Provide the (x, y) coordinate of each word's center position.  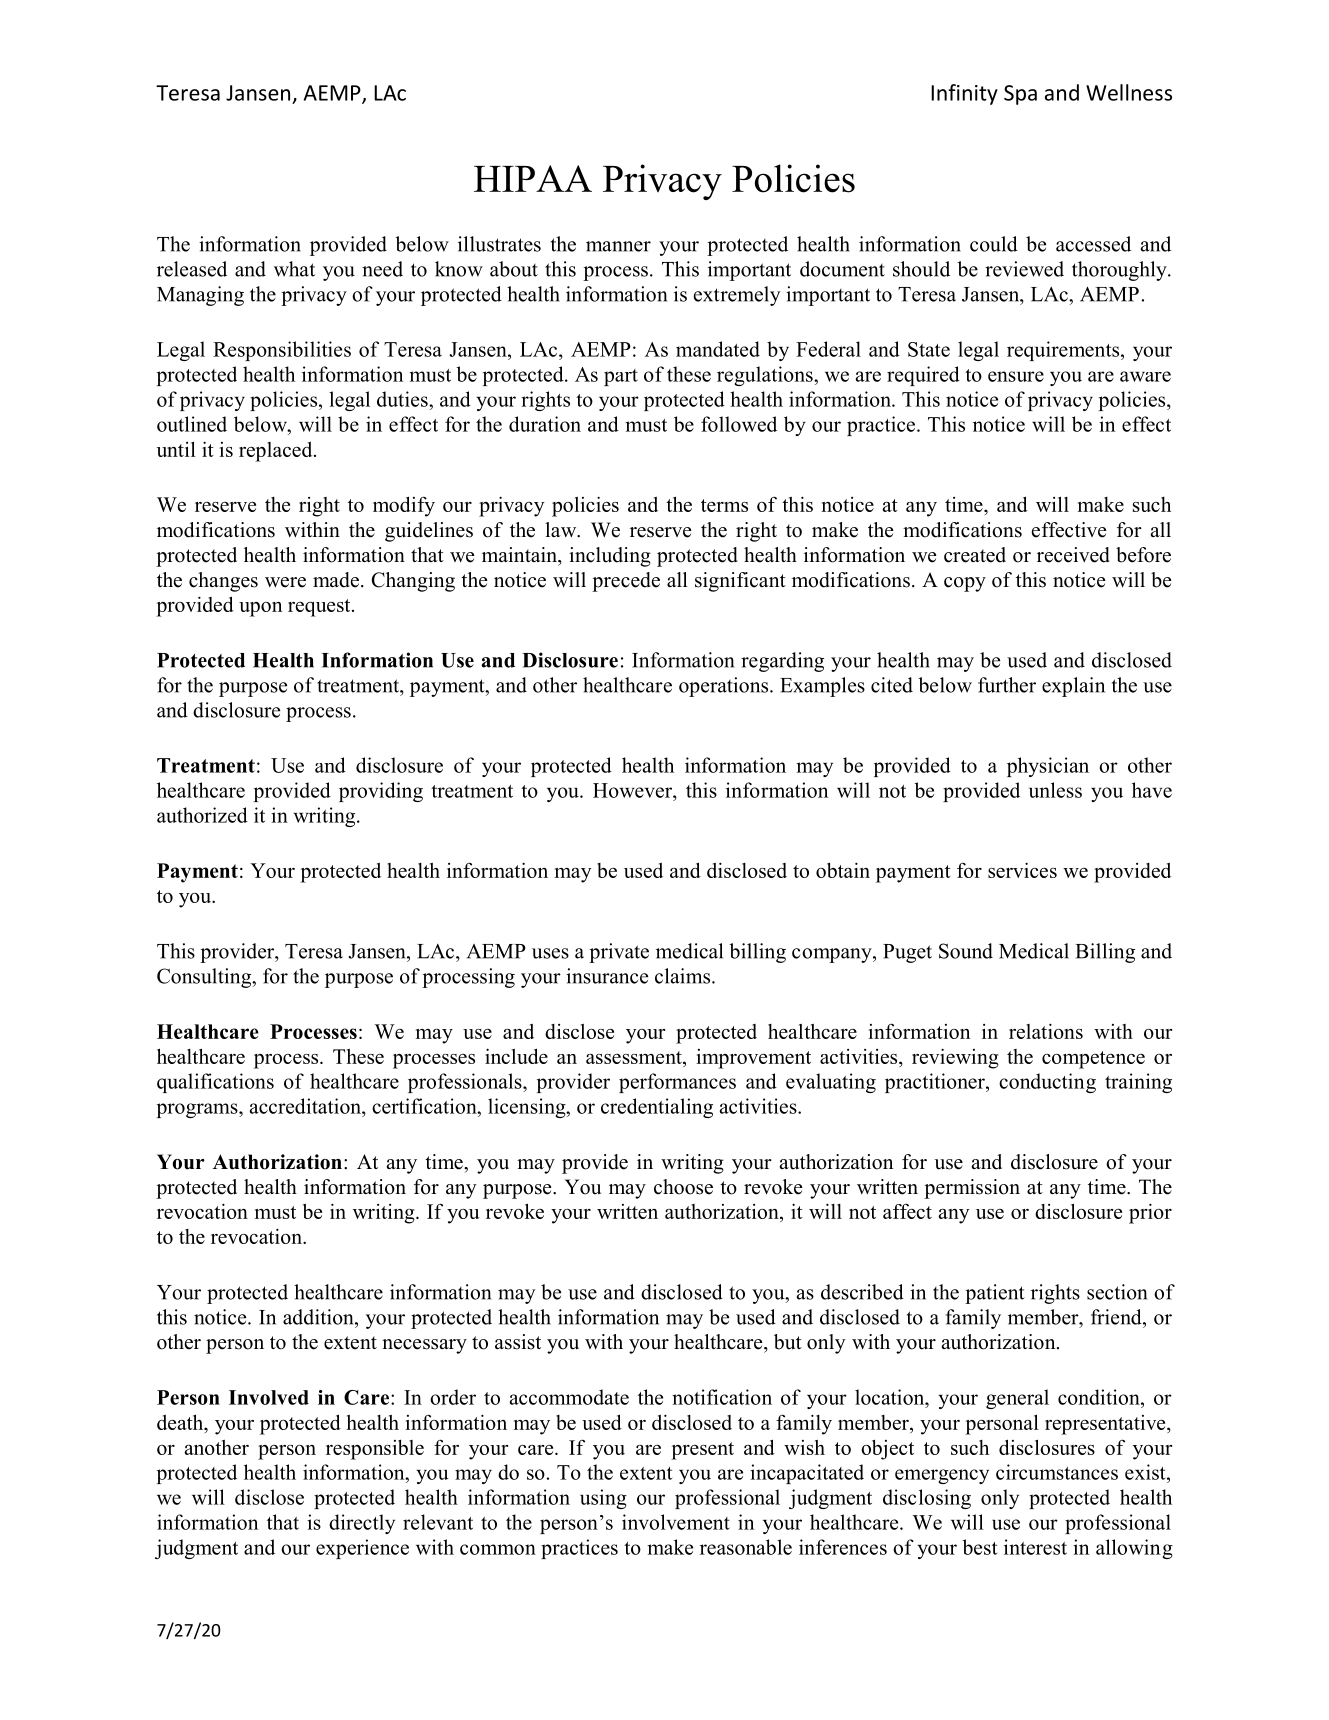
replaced (277, 452)
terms (724, 505)
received (1073, 555)
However (633, 790)
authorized (202, 815)
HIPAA (533, 178)
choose (683, 1187)
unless (1055, 790)
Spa (1020, 95)
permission (972, 1189)
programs (198, 1110)
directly (362, 1524)
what (294, 269)
